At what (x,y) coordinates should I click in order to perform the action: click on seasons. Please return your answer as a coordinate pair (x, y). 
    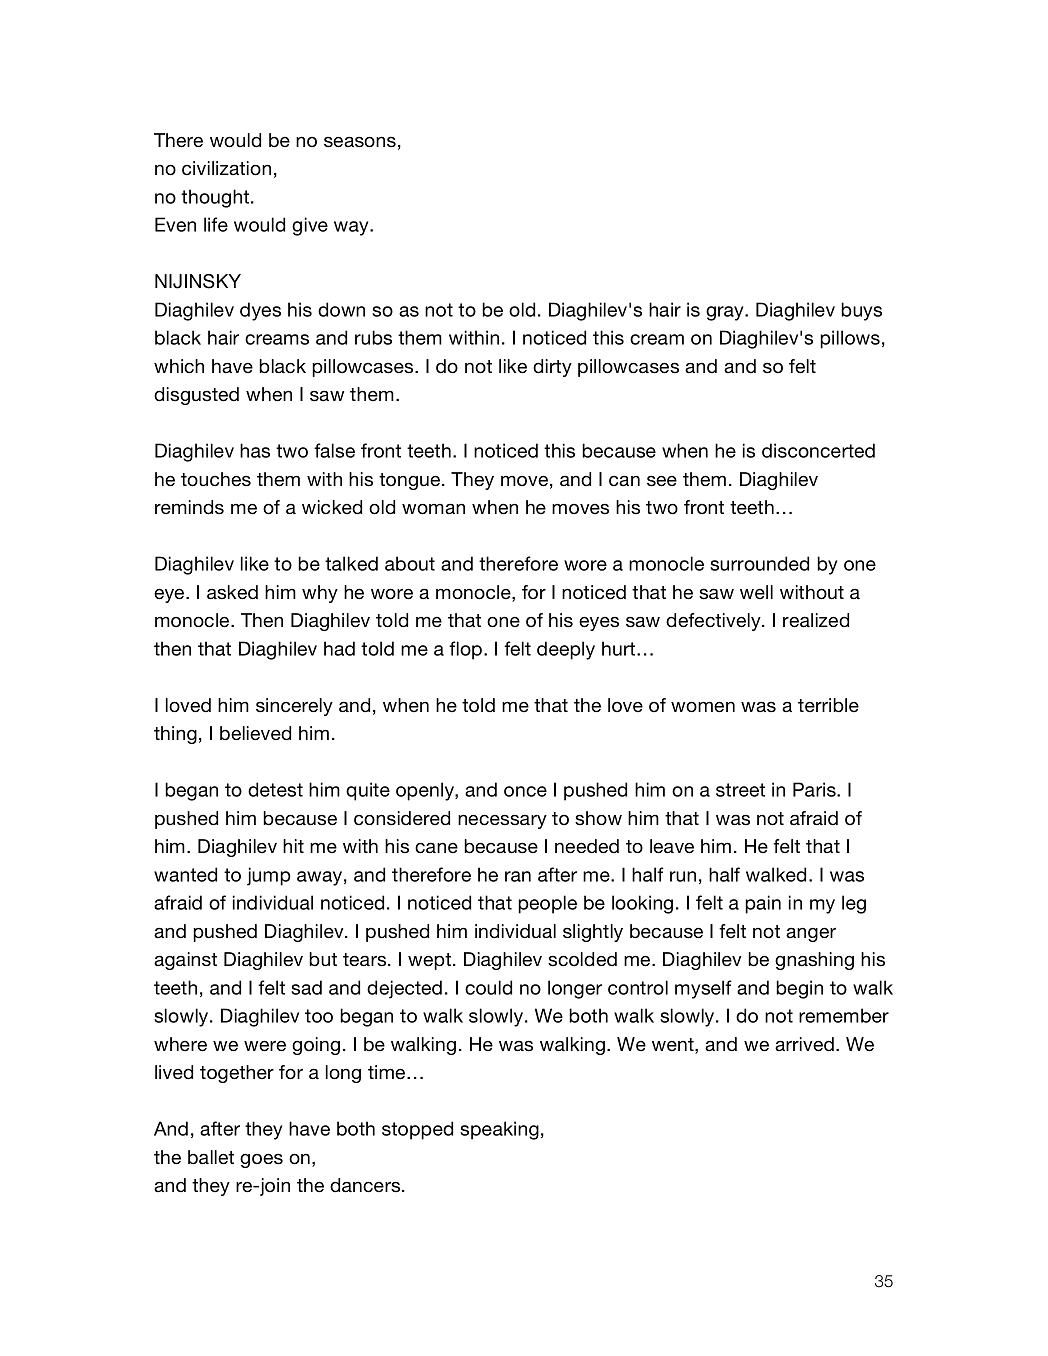
    Looking at the image, I should click on (360, 142).
